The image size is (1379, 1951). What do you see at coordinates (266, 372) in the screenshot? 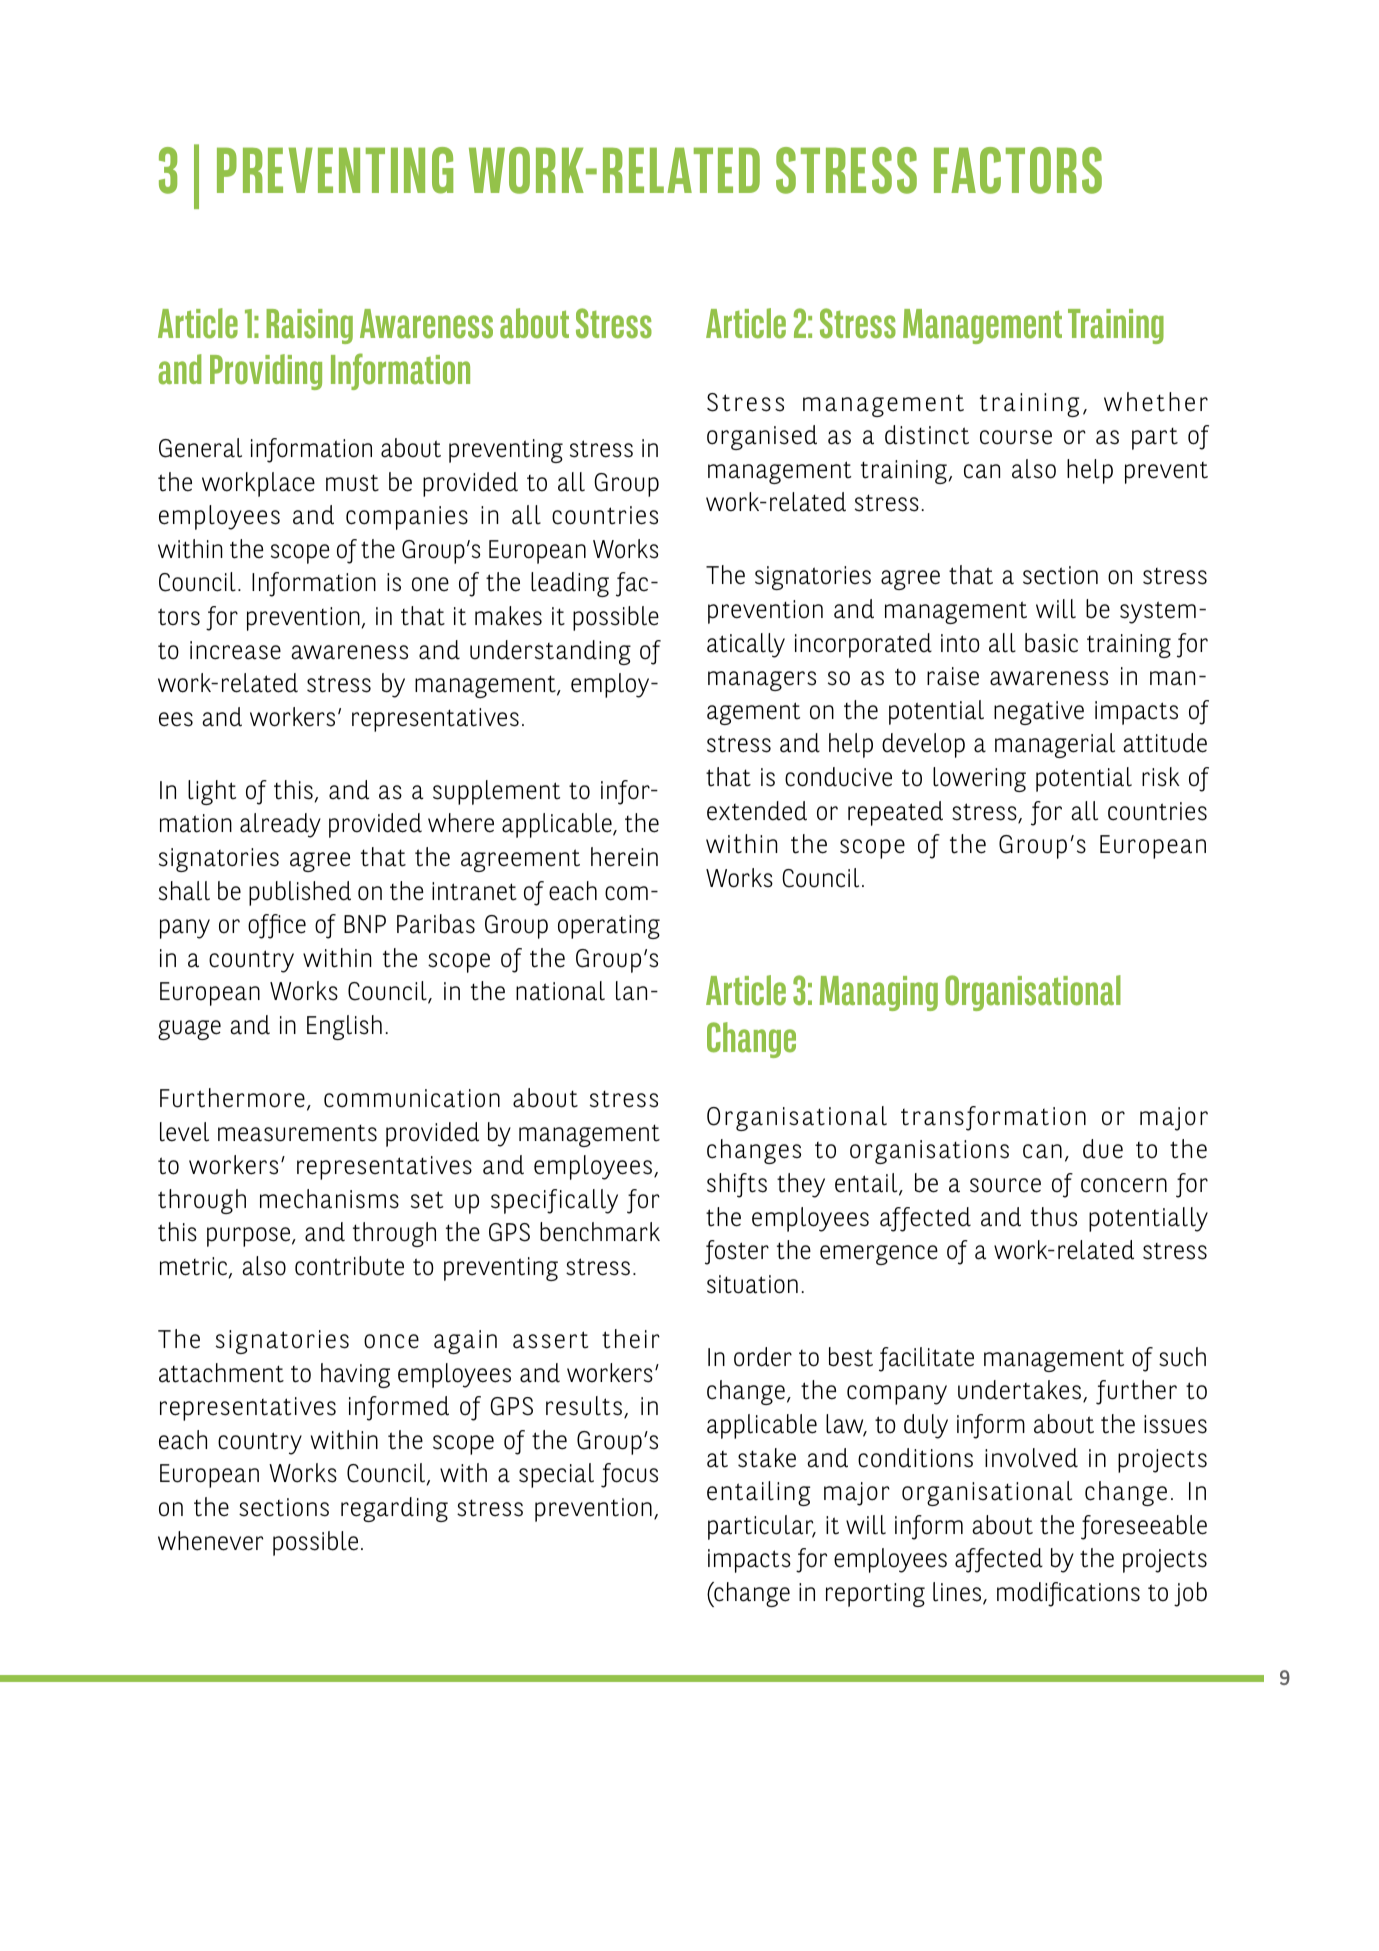
I see `Providing` at bounding box center [266, 372].
